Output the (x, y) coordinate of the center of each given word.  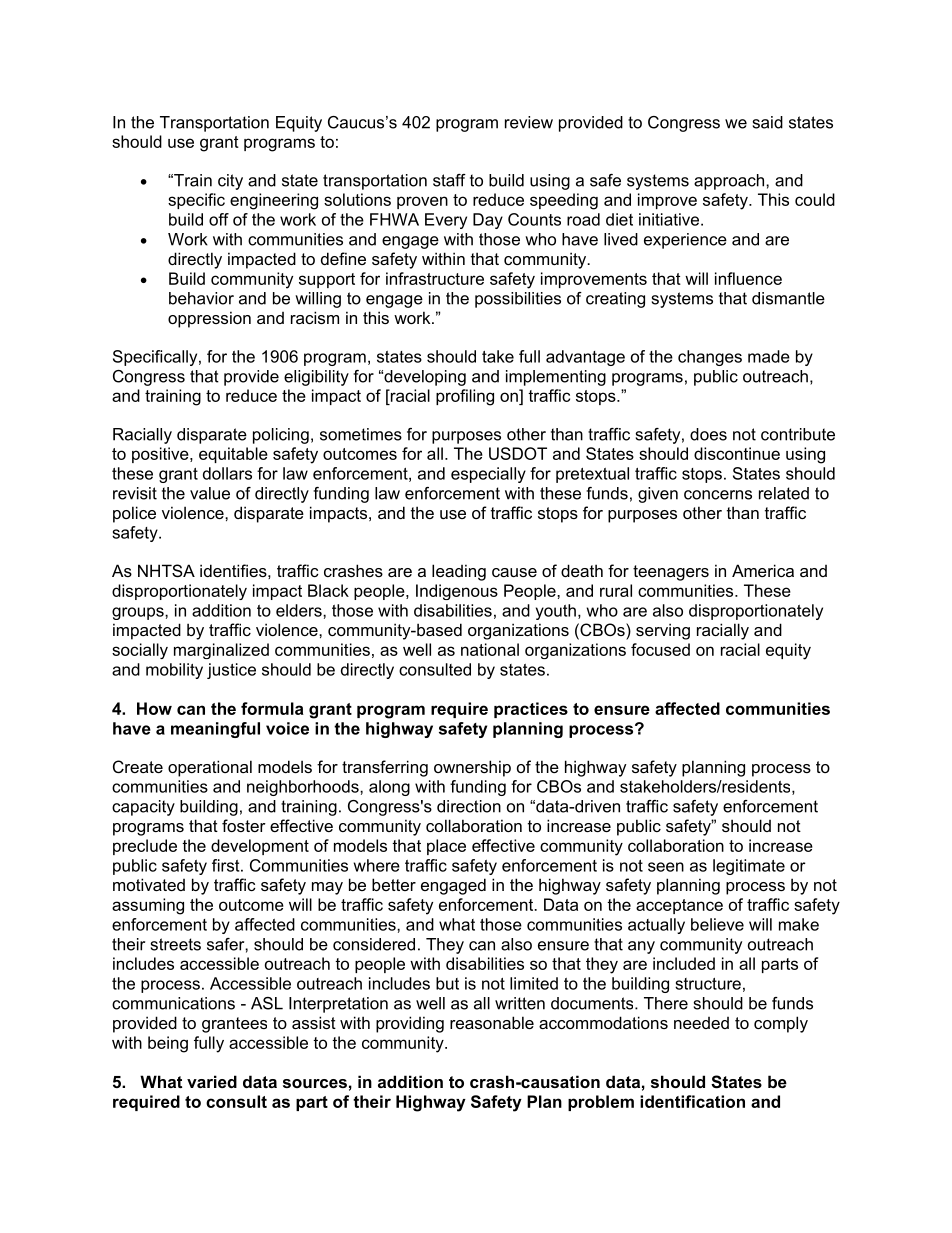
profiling (465, 397)
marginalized (221, 651)
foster (244, 825)
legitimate (749, 867)
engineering (274, 201)
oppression (209, 319)
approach (730, 182)
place (446, 847)
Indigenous (457, 592)
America (763, 570)
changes (710, 358)
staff (449, 180)
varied (212, 1081)
